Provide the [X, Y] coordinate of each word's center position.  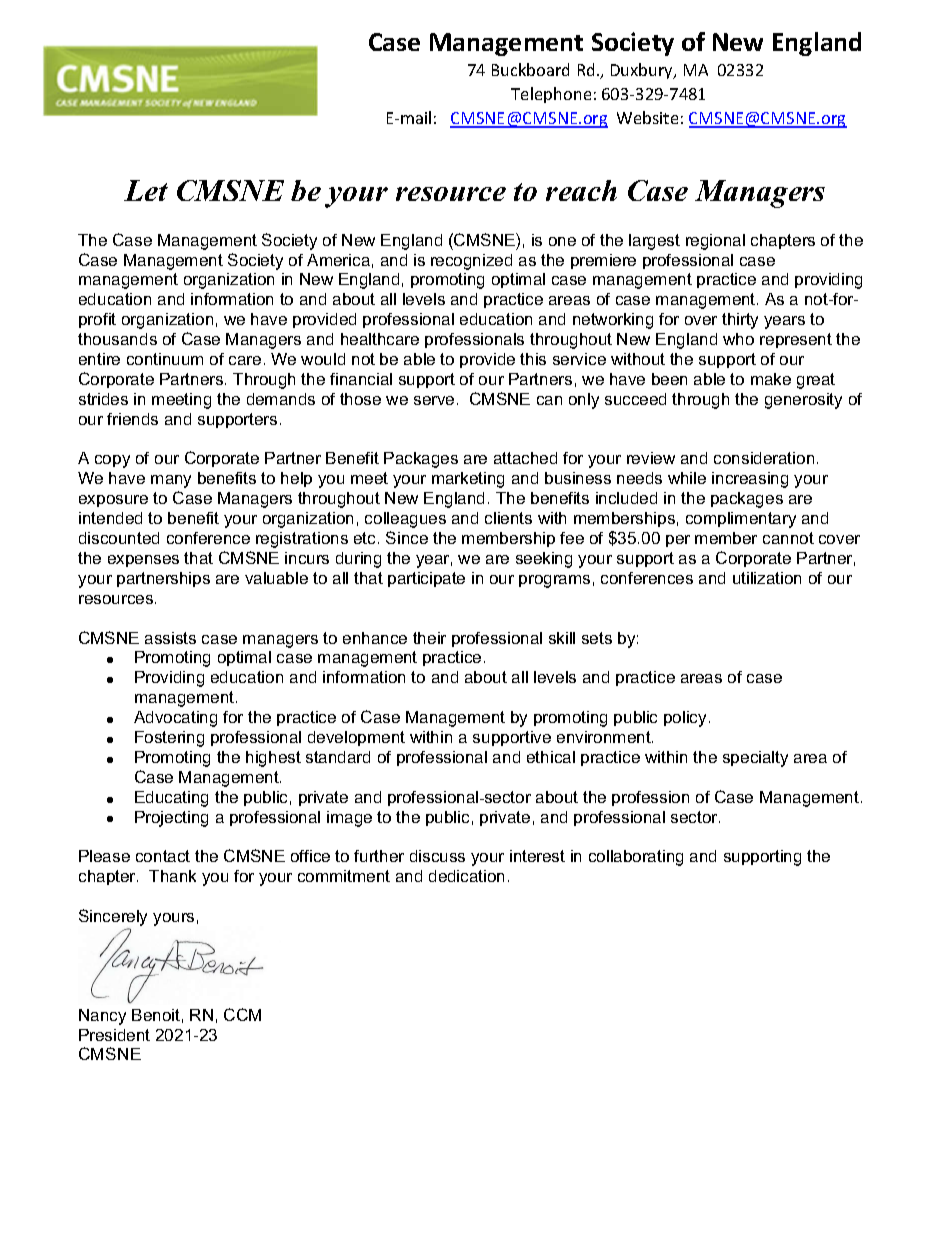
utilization [767, 578]
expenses [143, 561]
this [533, 359]
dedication [466, 876]
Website [647, 117]
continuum [165, 359]
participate [426, 579]
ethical [551, 757]
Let [146, 190]
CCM [242, 1014]
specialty [755, 759]
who [738, 339]
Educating [171, 799]
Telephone [551, 95]
